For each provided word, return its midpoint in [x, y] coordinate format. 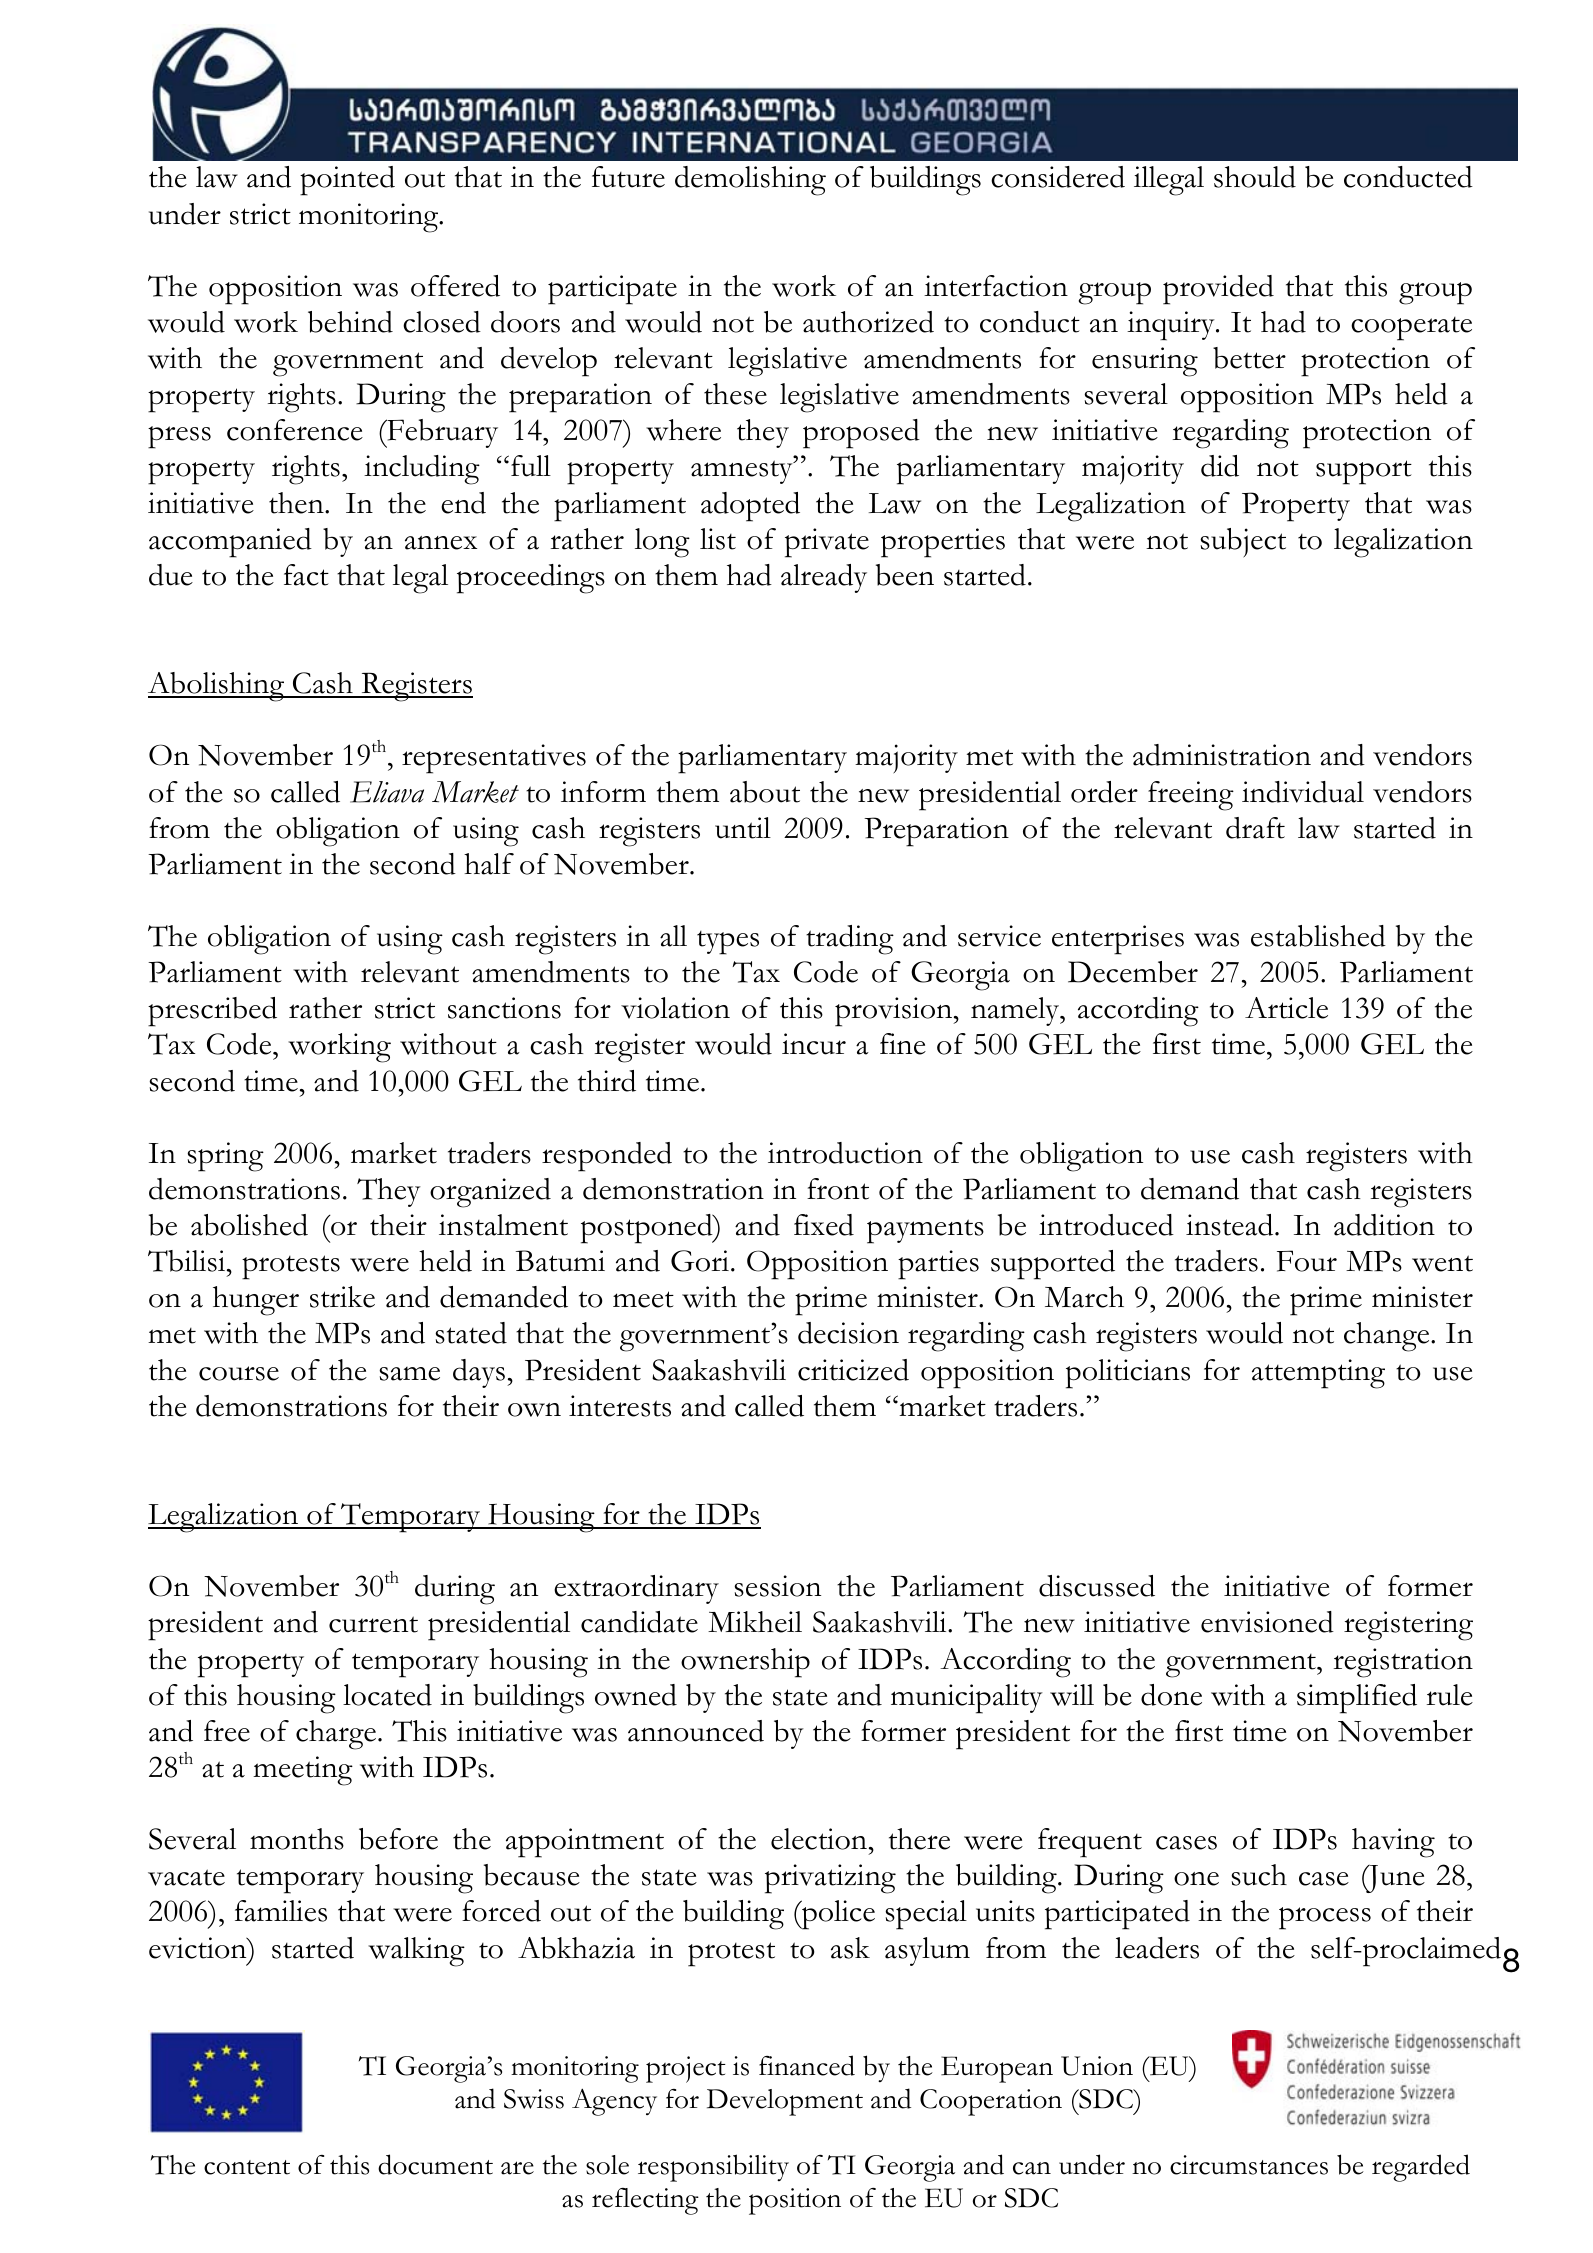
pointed [347, 181]
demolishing [750, 181]
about [765, 792]
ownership [745, 1663]
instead [1231, 1225]
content [247, 2167]
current [373, 1624]
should [1255, 177]
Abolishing [217, 687]
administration [1222, 755]
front [838, 1189]
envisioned [1267, 1622]
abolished [249, 1225]
